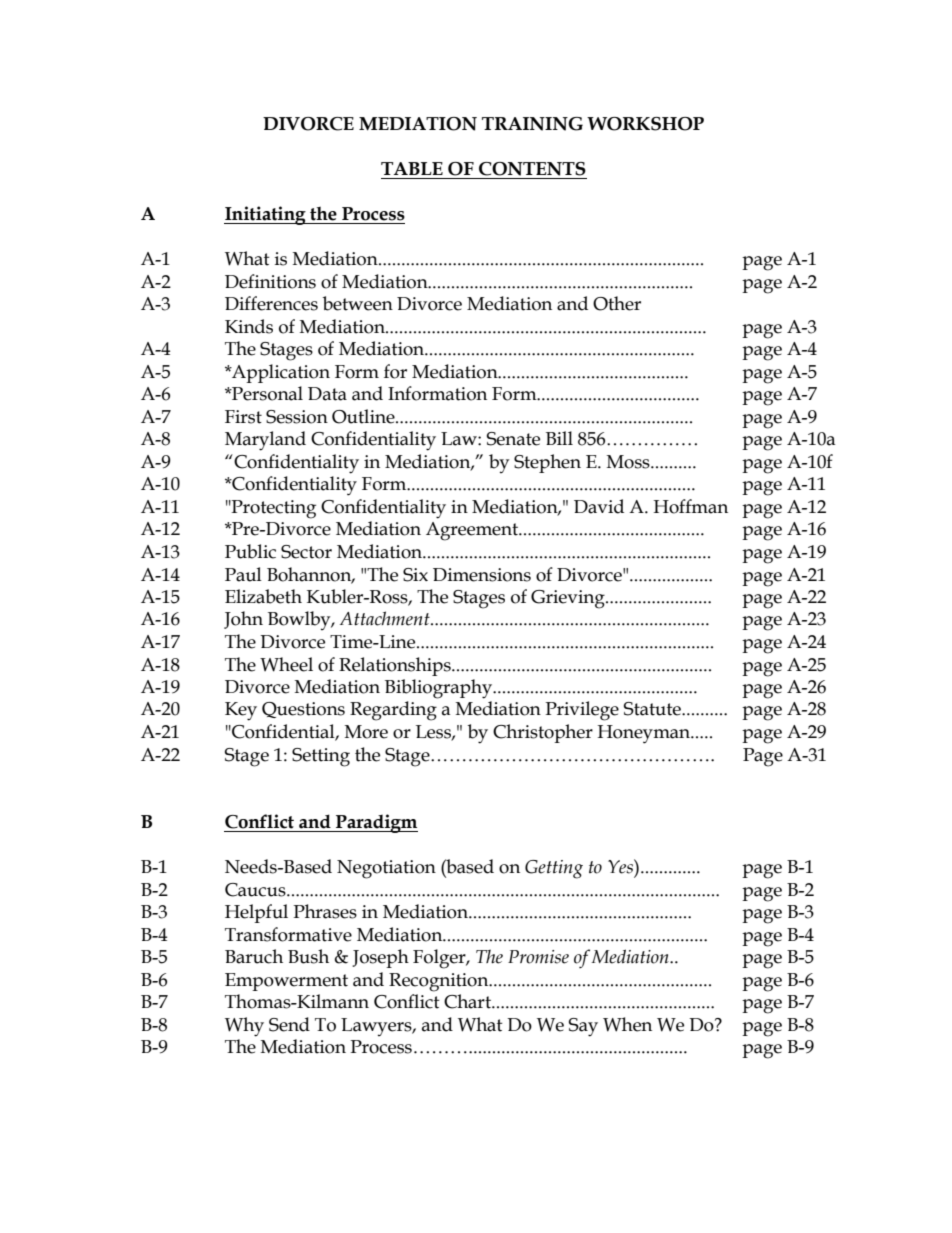 This page has height=1233, width=952. What do you see at coordinates (286, 982) in the page?
I see `Empowerment` at bounding box center [286, 982].
